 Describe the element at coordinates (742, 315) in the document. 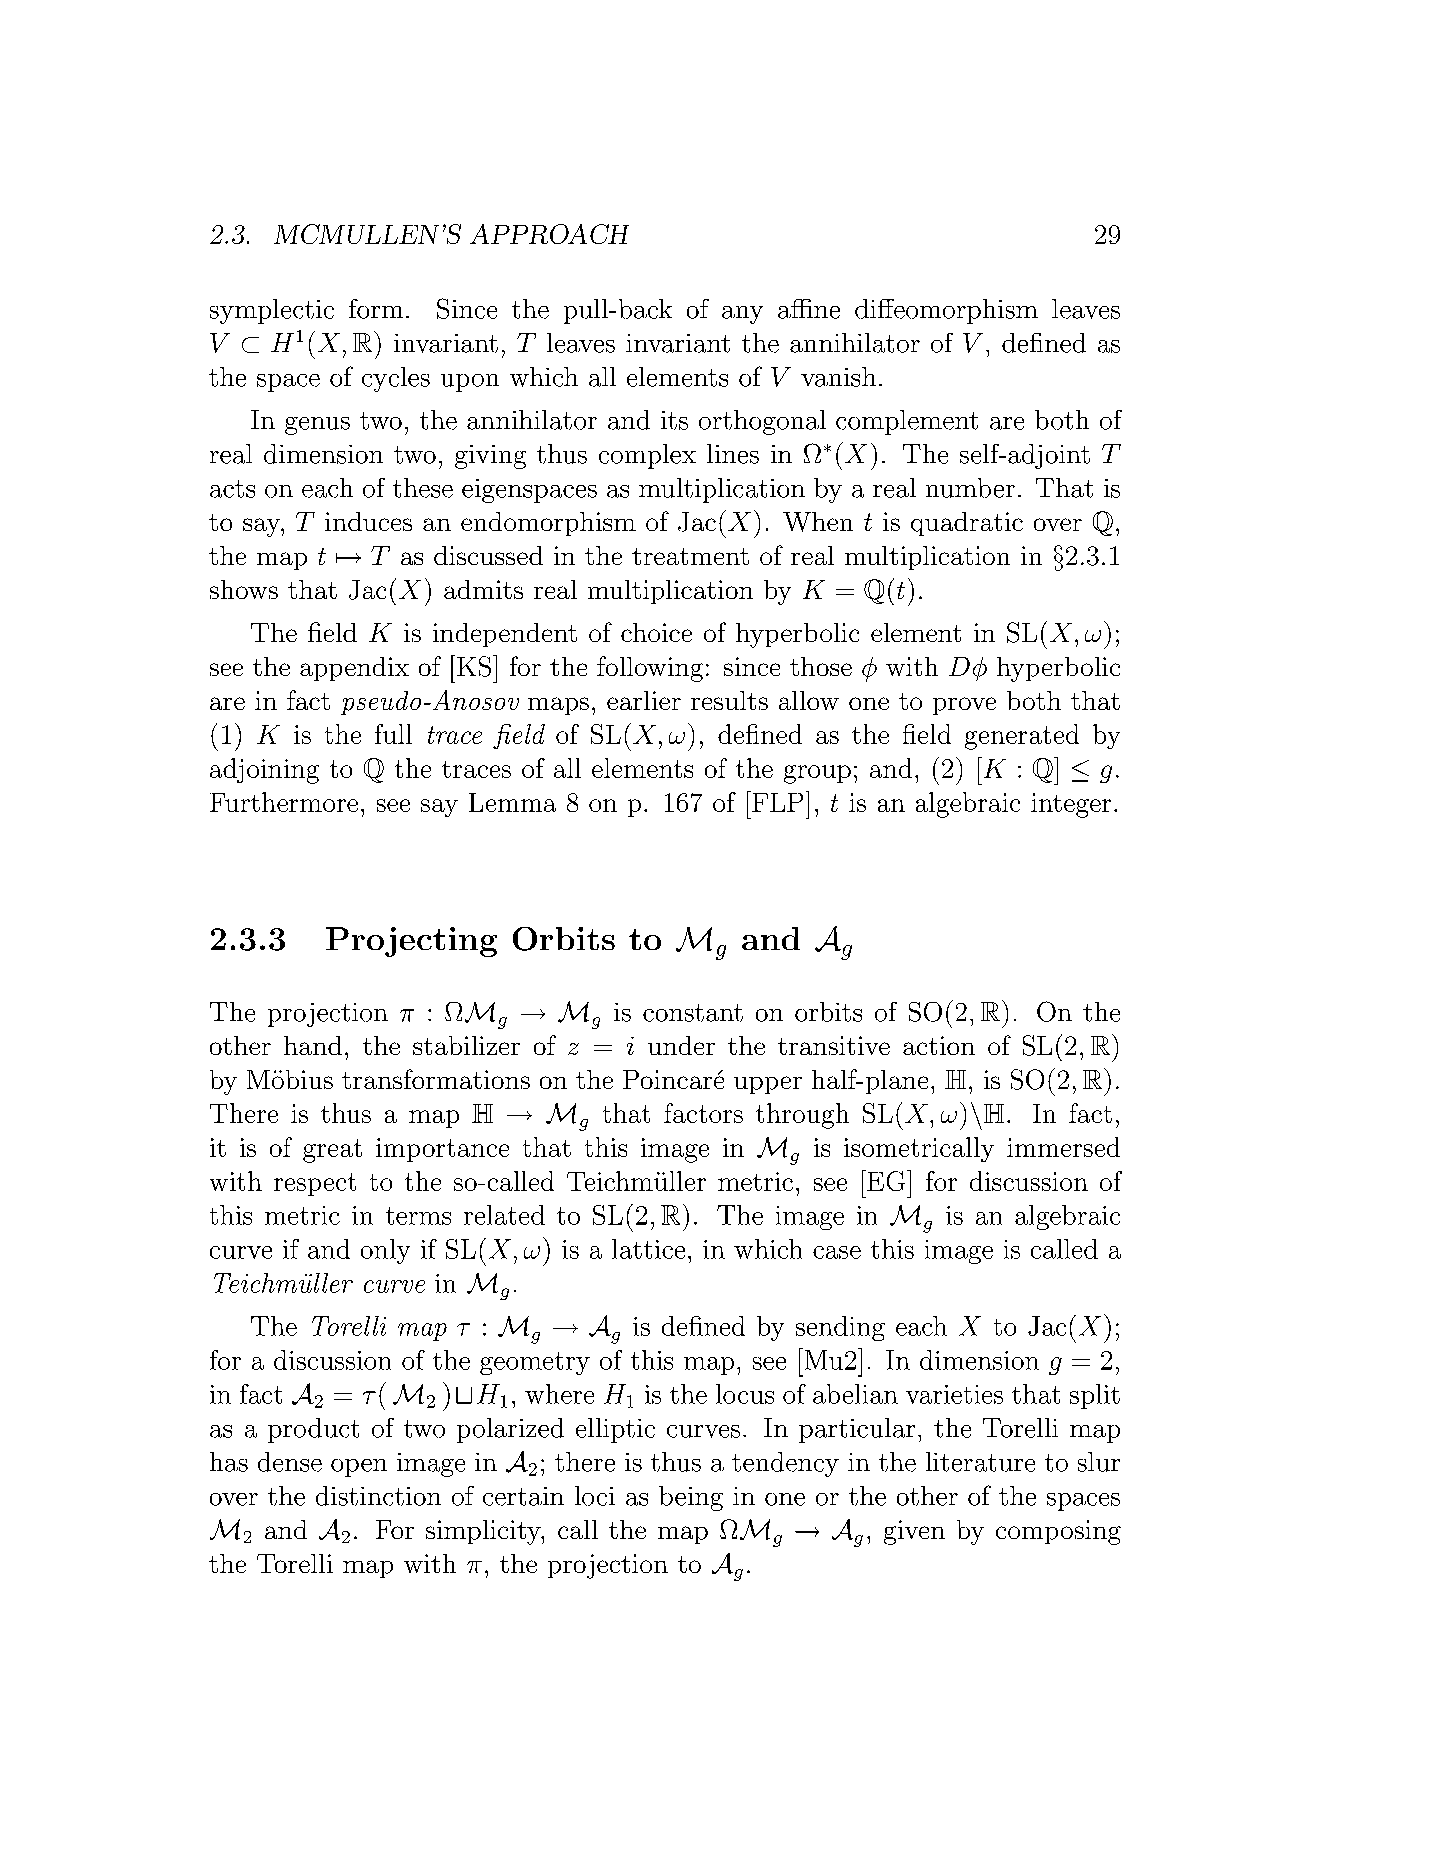

I see `any` at that location.
